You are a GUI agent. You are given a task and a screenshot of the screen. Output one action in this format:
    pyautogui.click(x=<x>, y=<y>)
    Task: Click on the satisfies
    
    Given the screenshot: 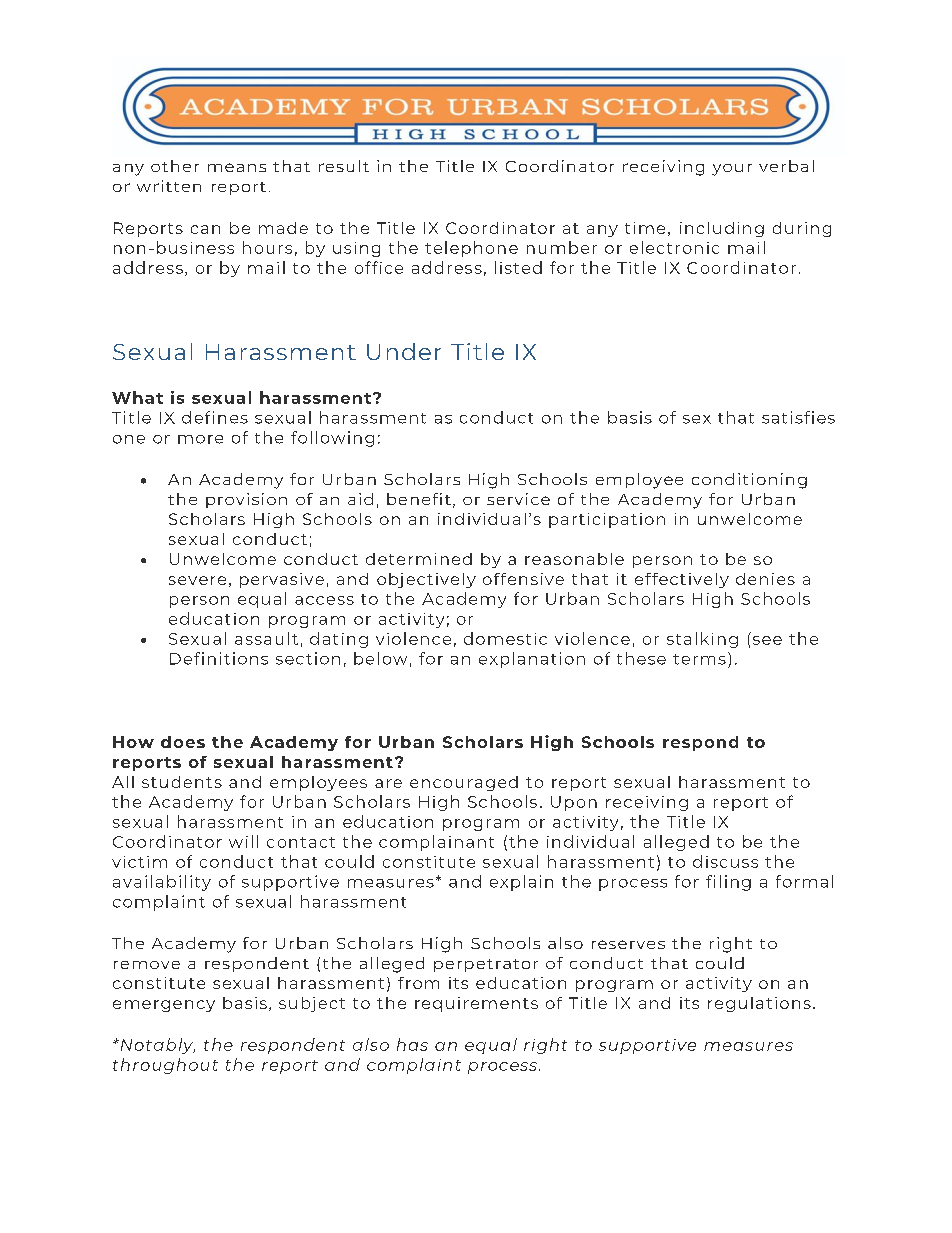 What is the action you would take?
    pyautogui.click(x=798, y=417)
